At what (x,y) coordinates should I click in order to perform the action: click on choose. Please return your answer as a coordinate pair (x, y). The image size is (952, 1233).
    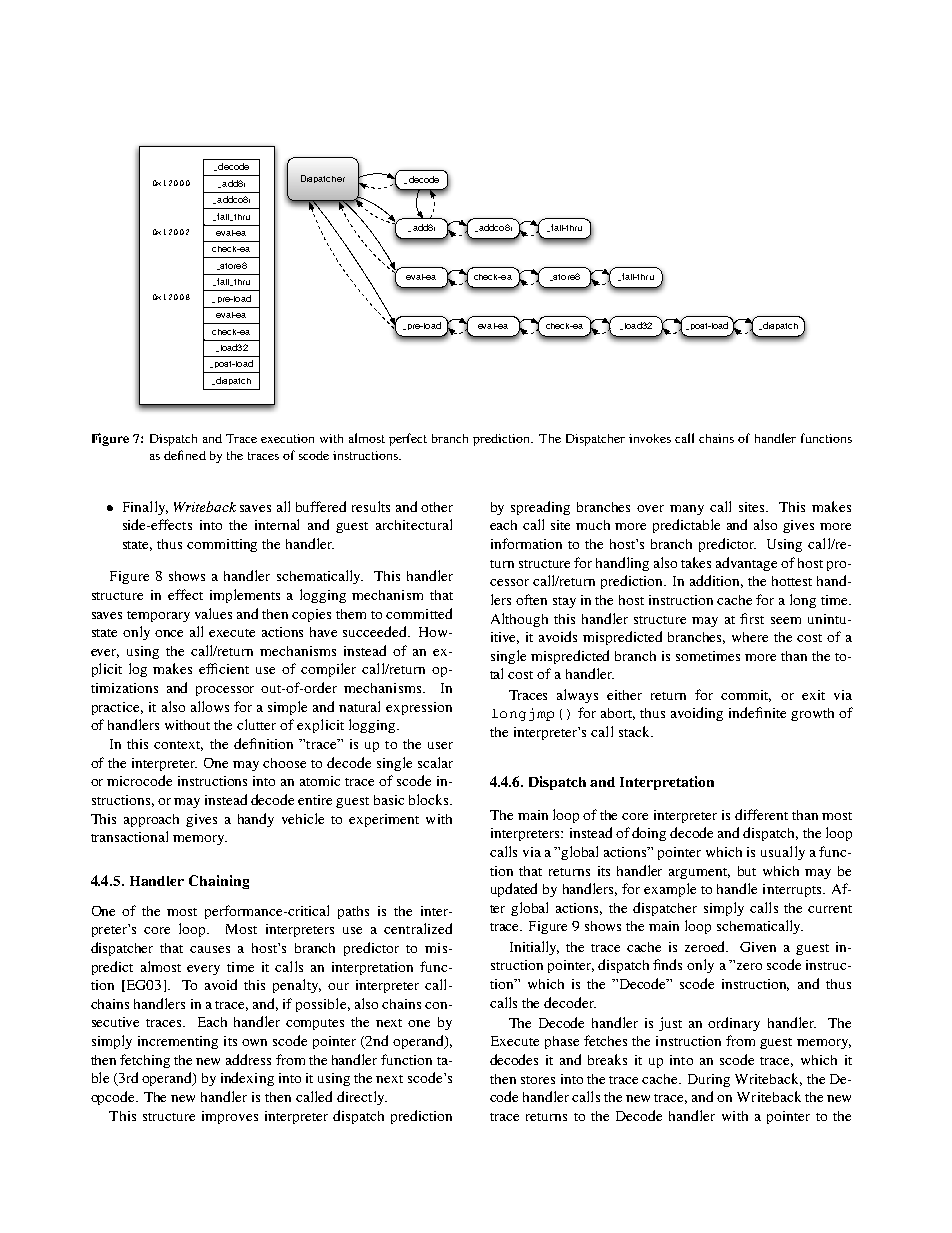
    Looking at the image, I should click on (284, 763).
